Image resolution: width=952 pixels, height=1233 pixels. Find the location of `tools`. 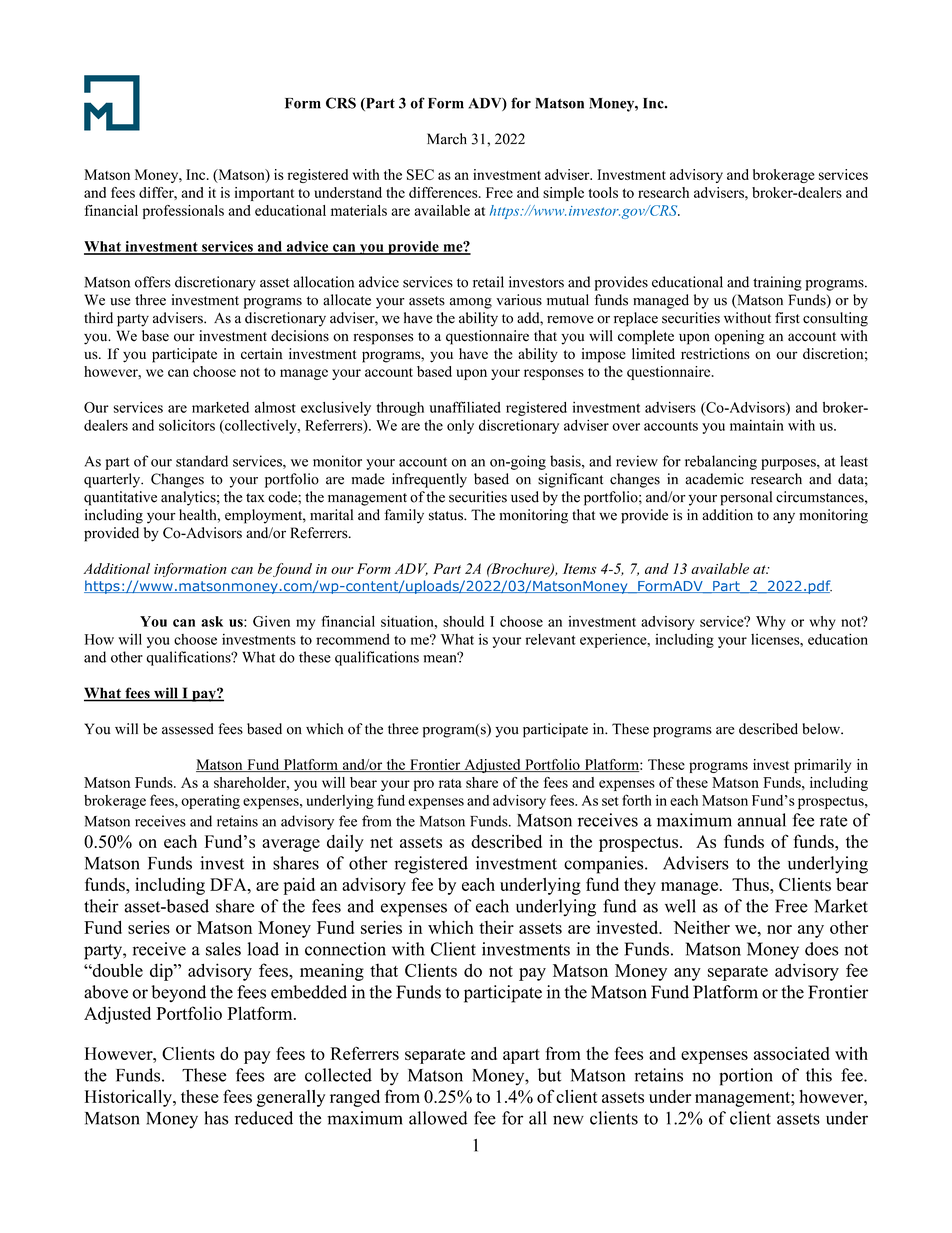

tools is located at coordinates (603, 192).
